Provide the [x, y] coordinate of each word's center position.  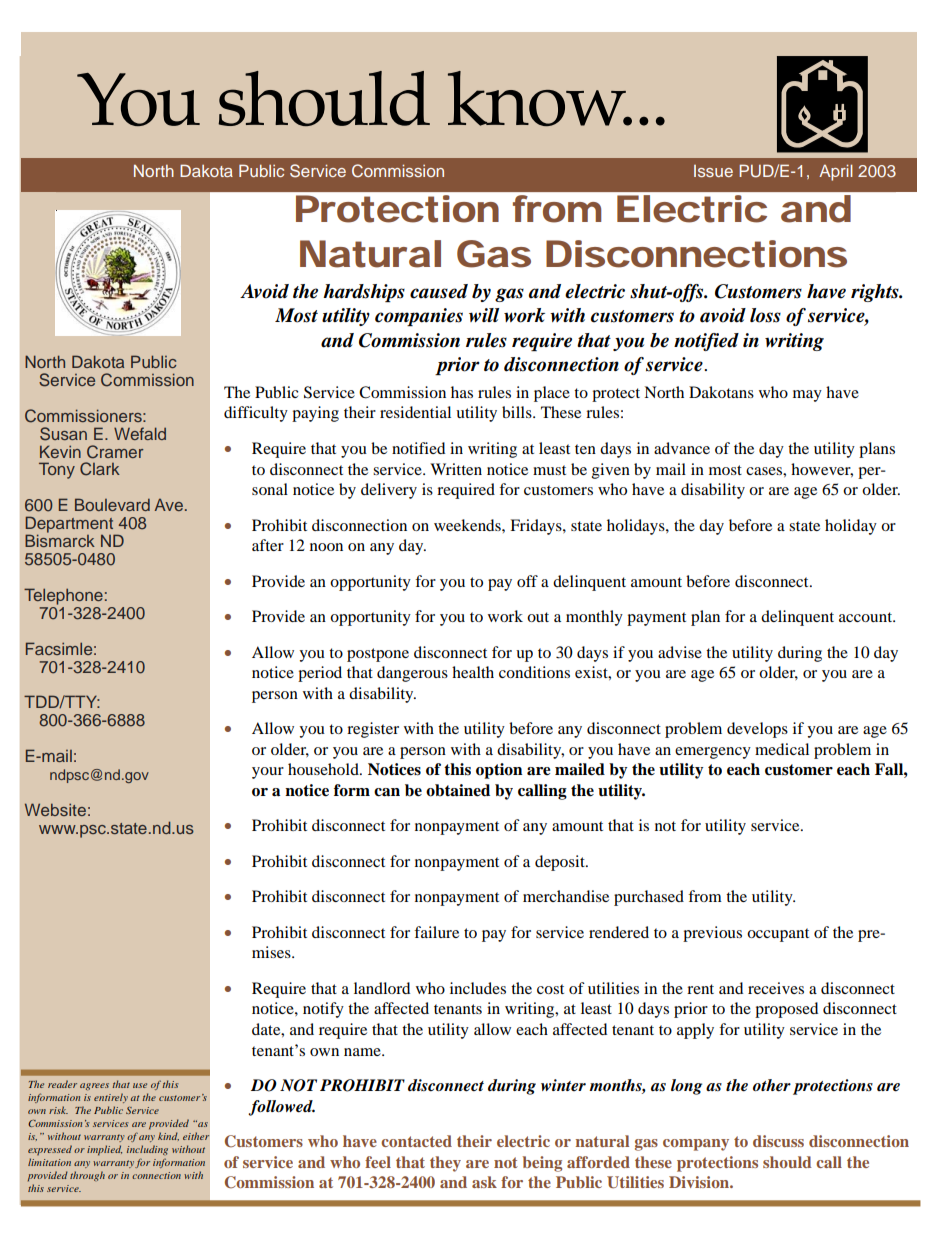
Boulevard [112, 504]
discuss [778, 1141]
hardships [364, 293]
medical [782, 749]
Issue [713, 171]
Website [55, 809]
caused [439, 291]
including [147, 1150]
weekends [468, 525]
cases [765, 471]
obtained [458, 790]
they [445, 1164]
